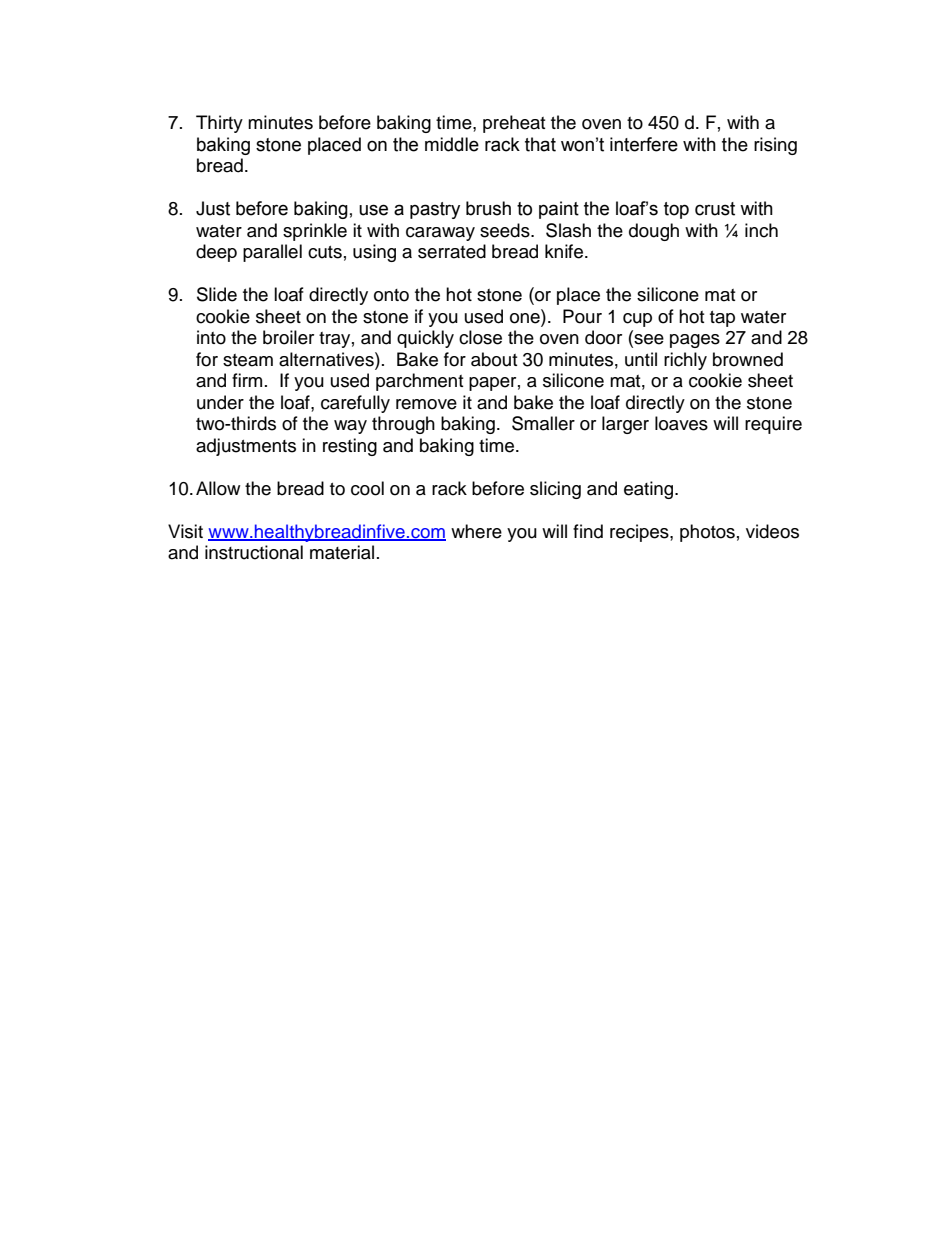 The height and width of the screenshot is (1233, 952). What do you see at coordinates (452, 251) in the screenshot?
I see `serrated` at bounding box center [452, 251].
